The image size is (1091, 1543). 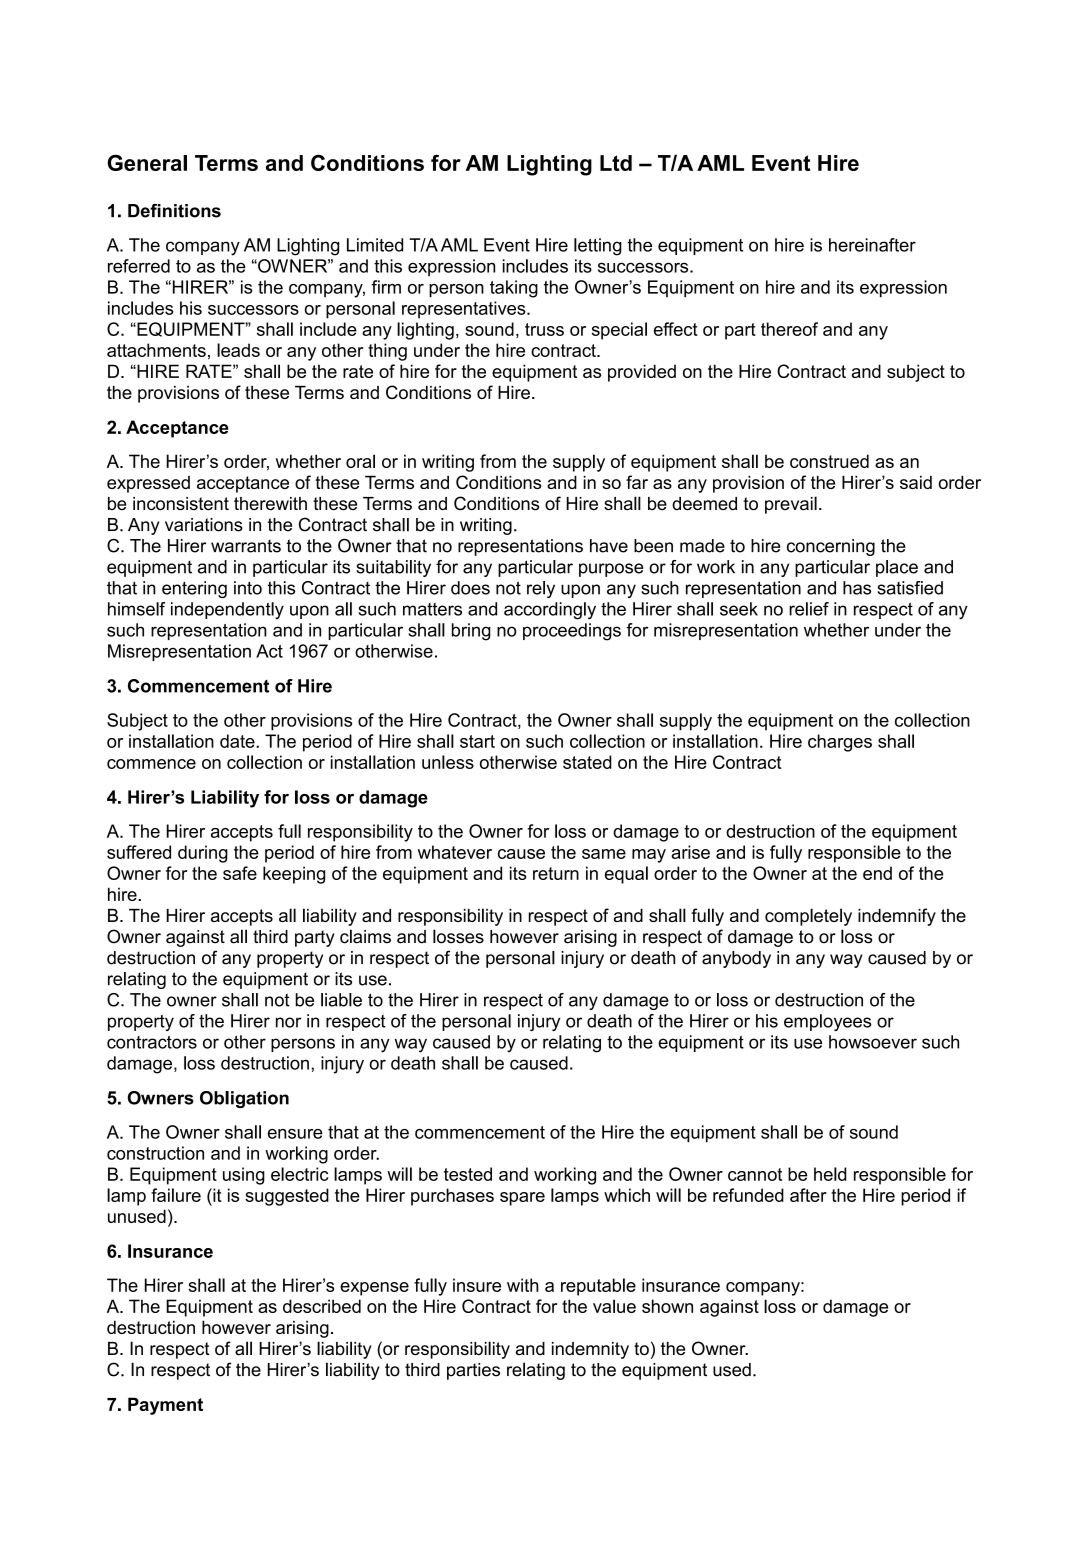 What do you see at coordinates (165, 1406) in the page?
I see `Payment` at bounding box center [165, 1406].
